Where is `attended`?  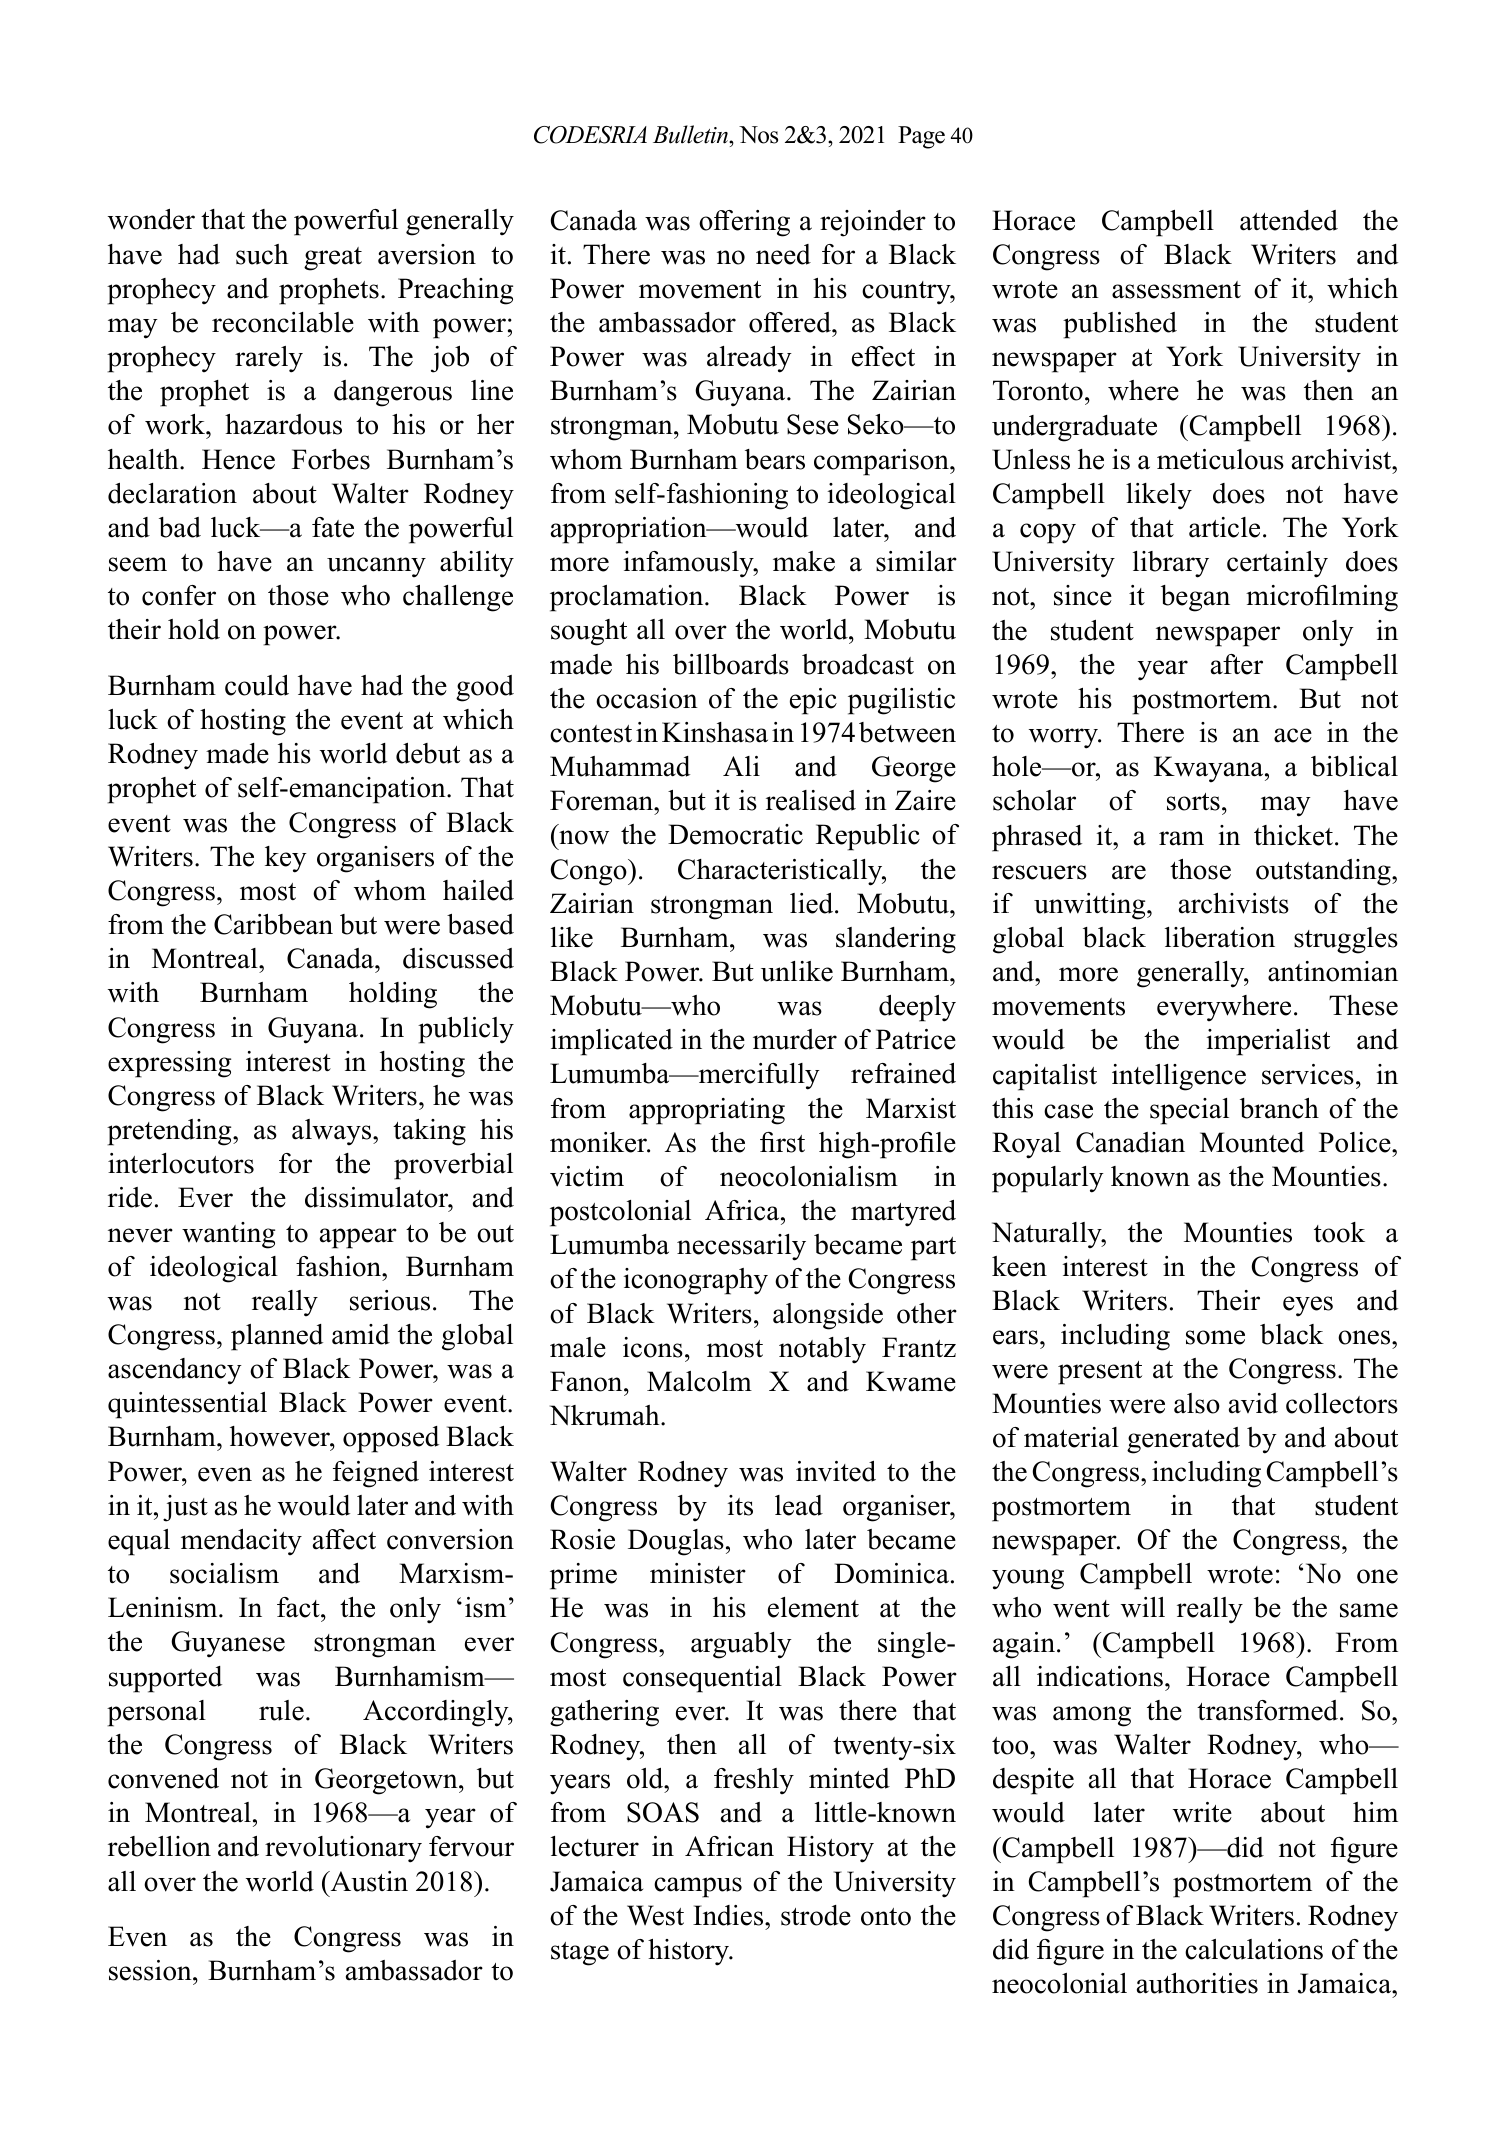 attended is located at coordinates (1289, 220).
